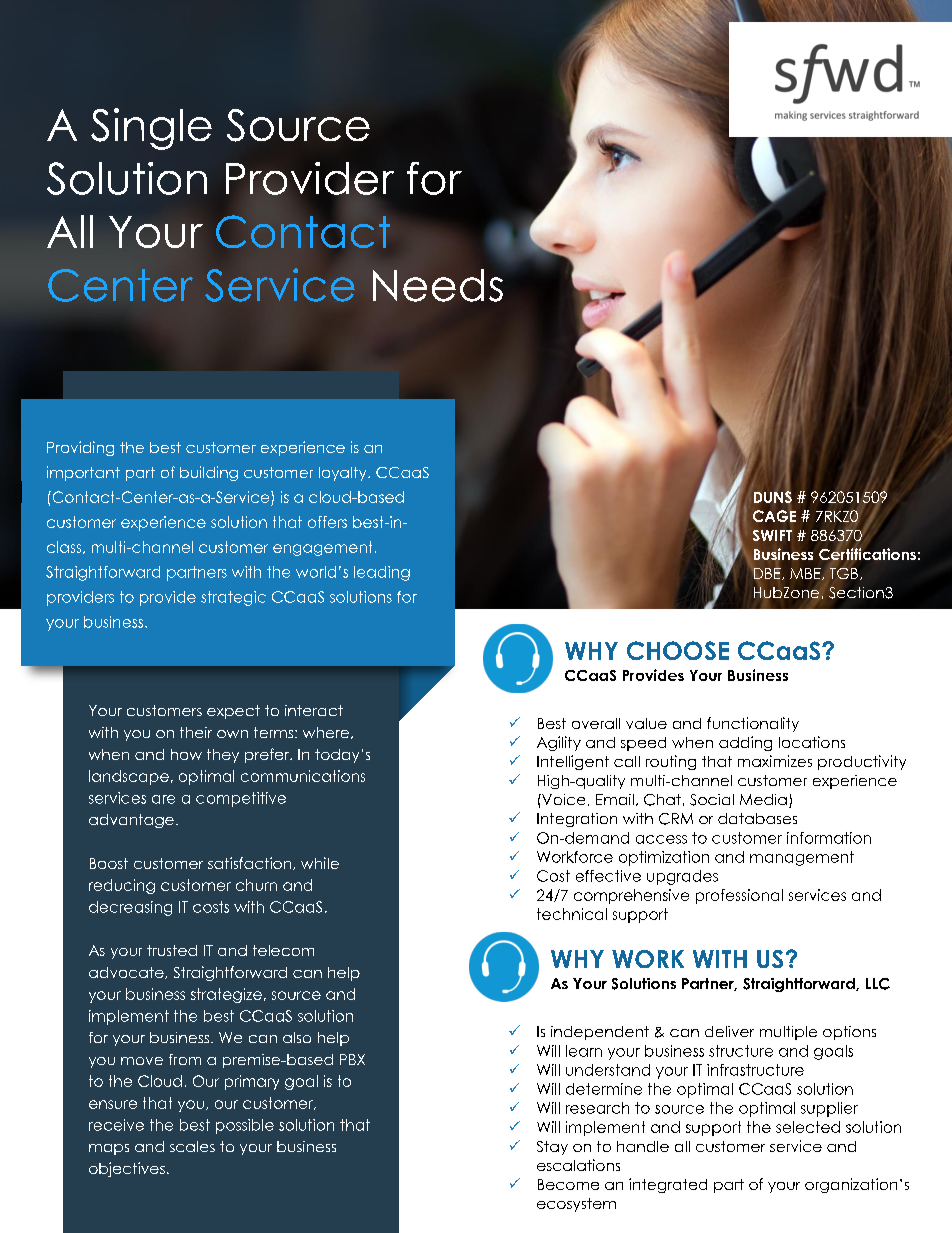 This screenshot has width=952, height=1233. What do you see at coordinates (739, 896) in the screenshot?
I see `professional` at bounding box center [739, 896].
